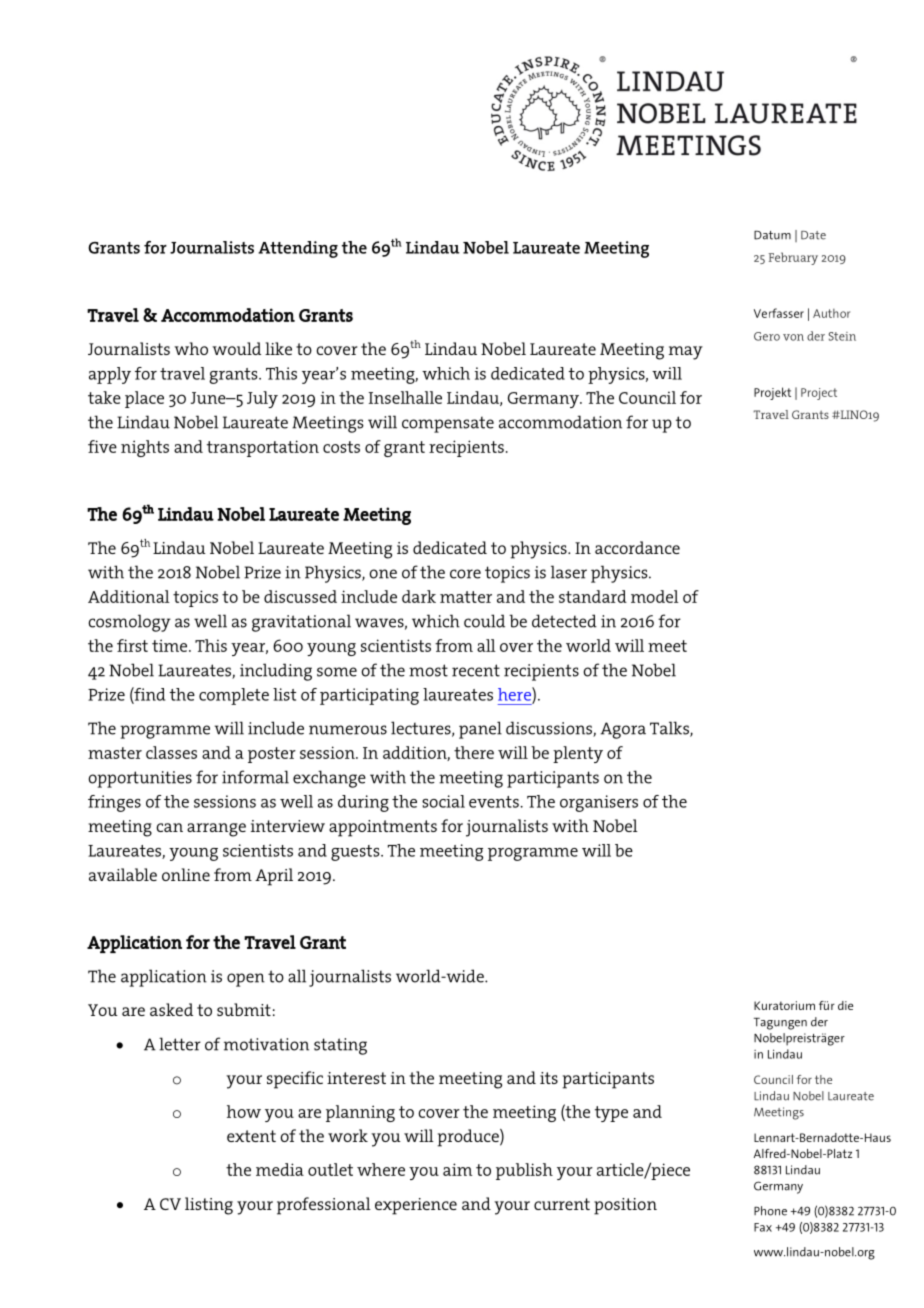 The height and width of the page is (1308, 924). Describe the element at coordinates (246, 980) in the page. I see `open` at that location.
